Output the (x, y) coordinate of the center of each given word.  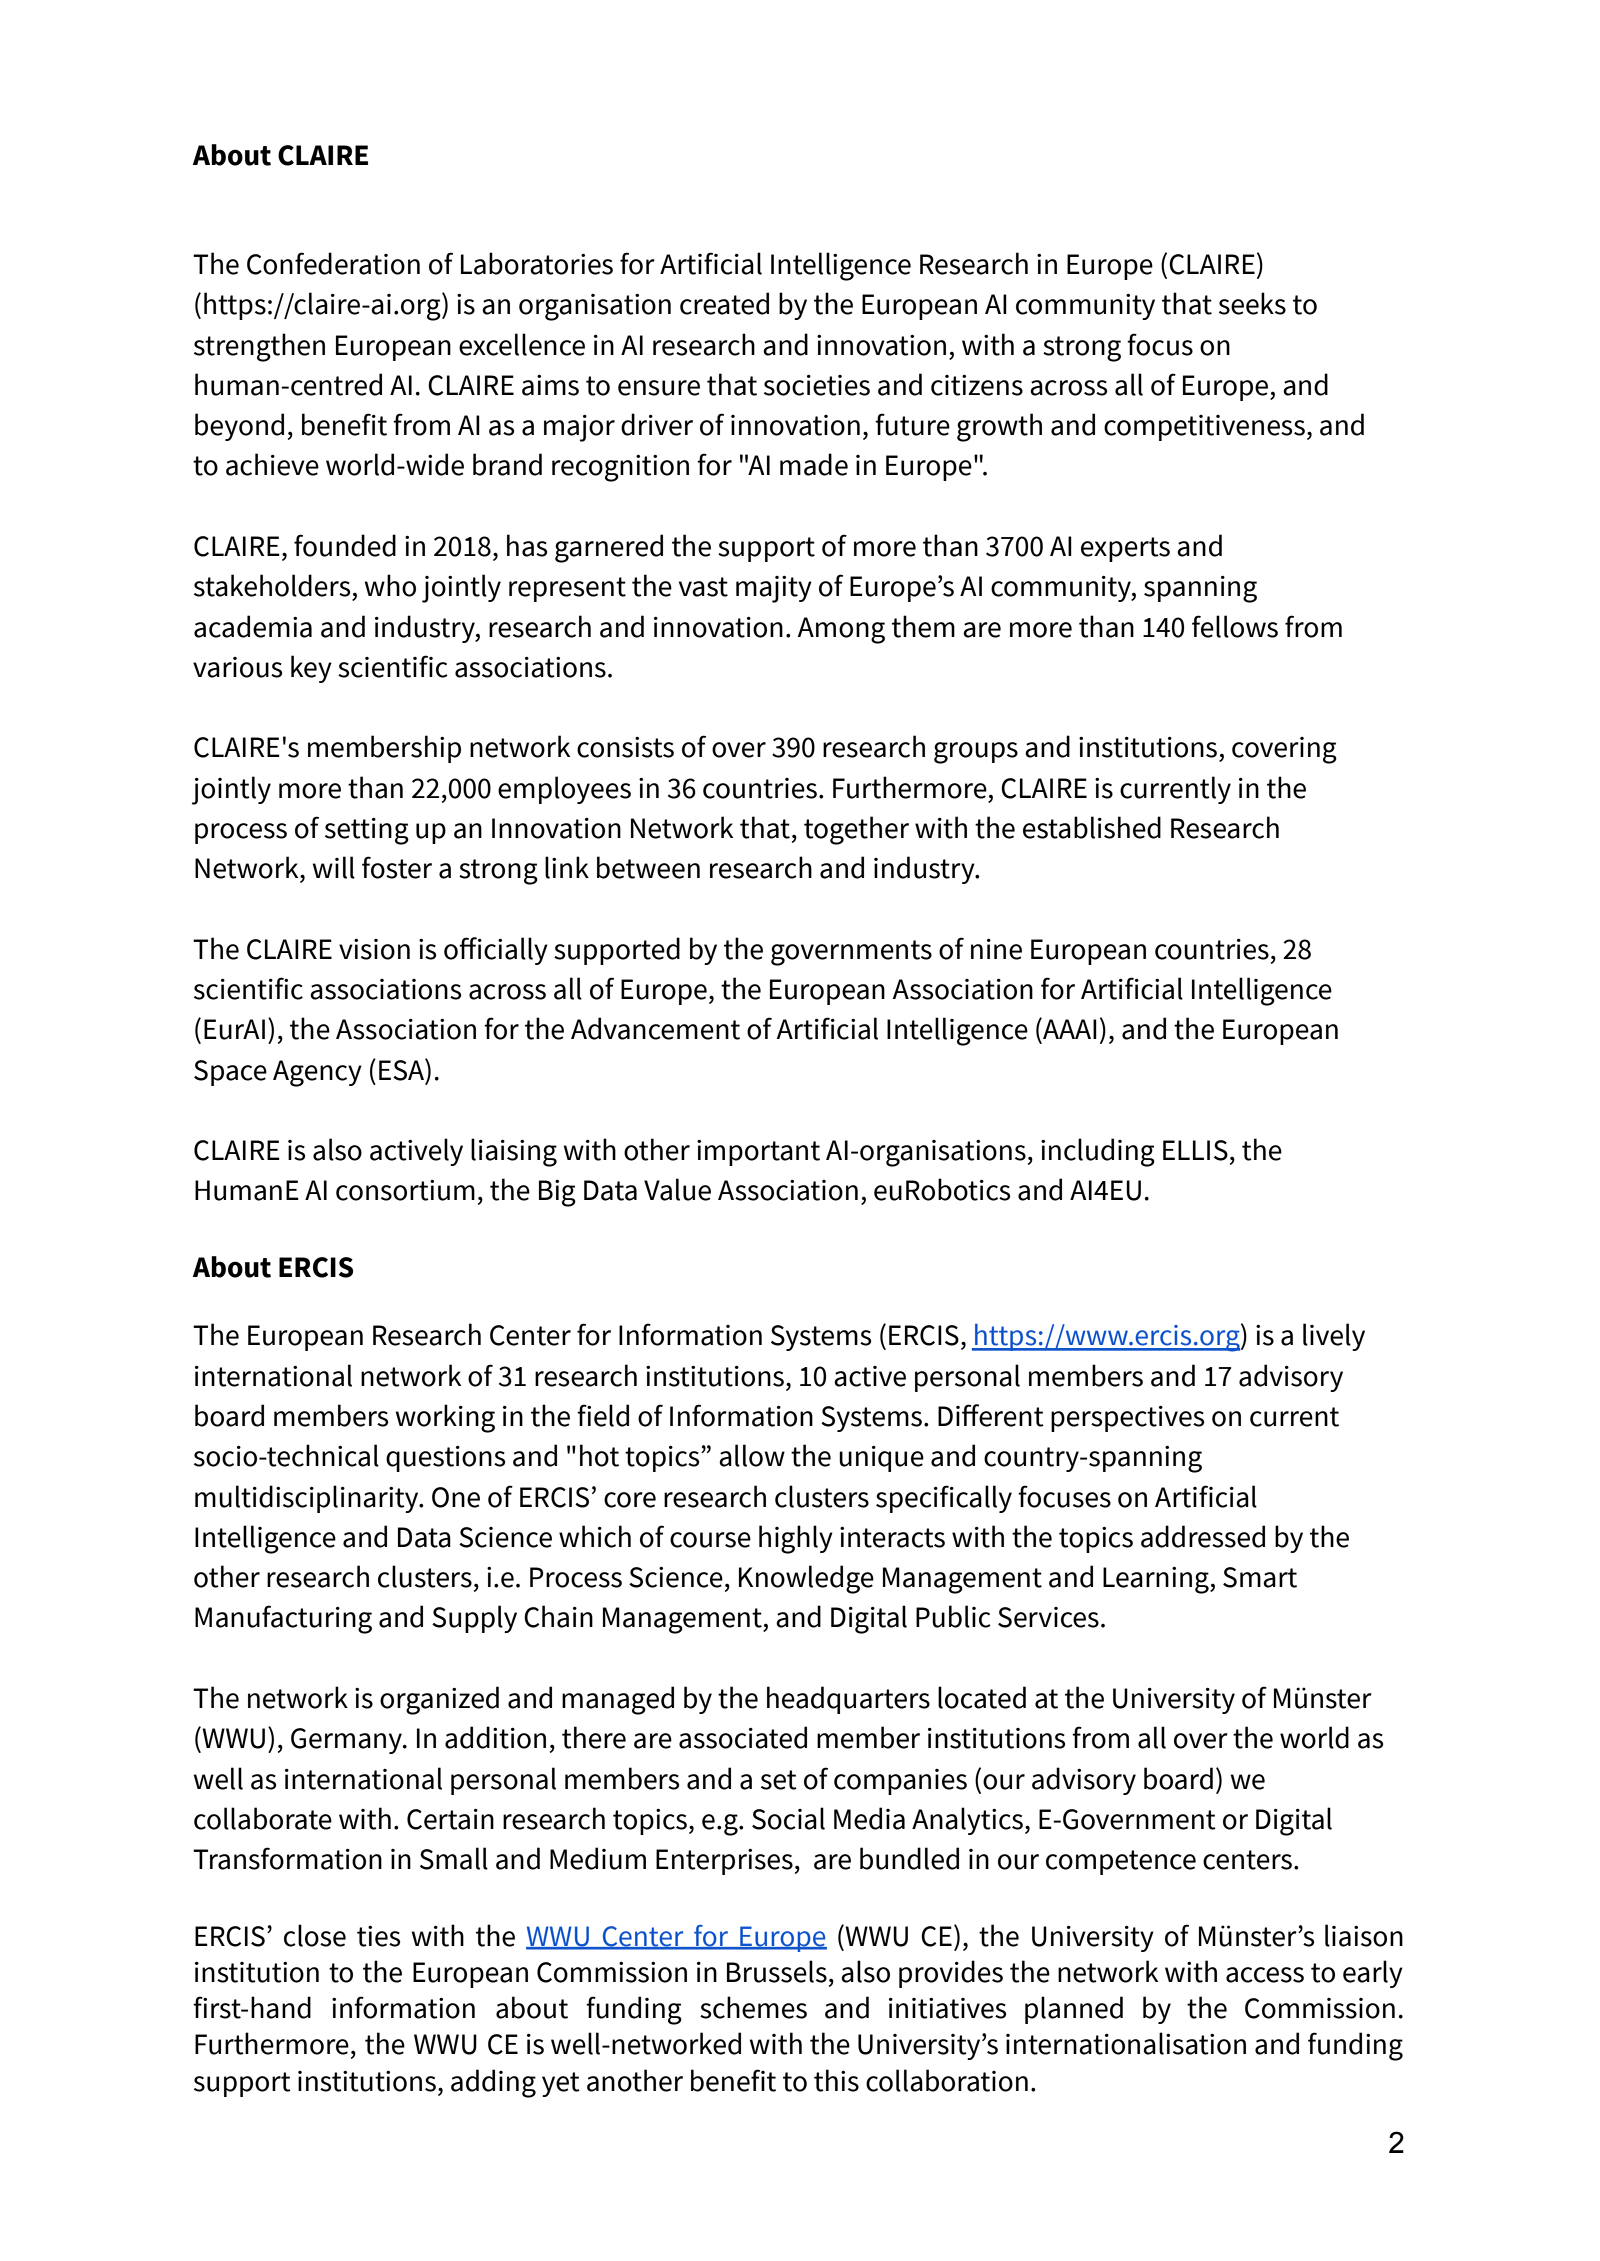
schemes (753, 2007)
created (724, 303)
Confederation (333, 263)
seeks (1252, 303)
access (1265, 1975)
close (315, 1935)
